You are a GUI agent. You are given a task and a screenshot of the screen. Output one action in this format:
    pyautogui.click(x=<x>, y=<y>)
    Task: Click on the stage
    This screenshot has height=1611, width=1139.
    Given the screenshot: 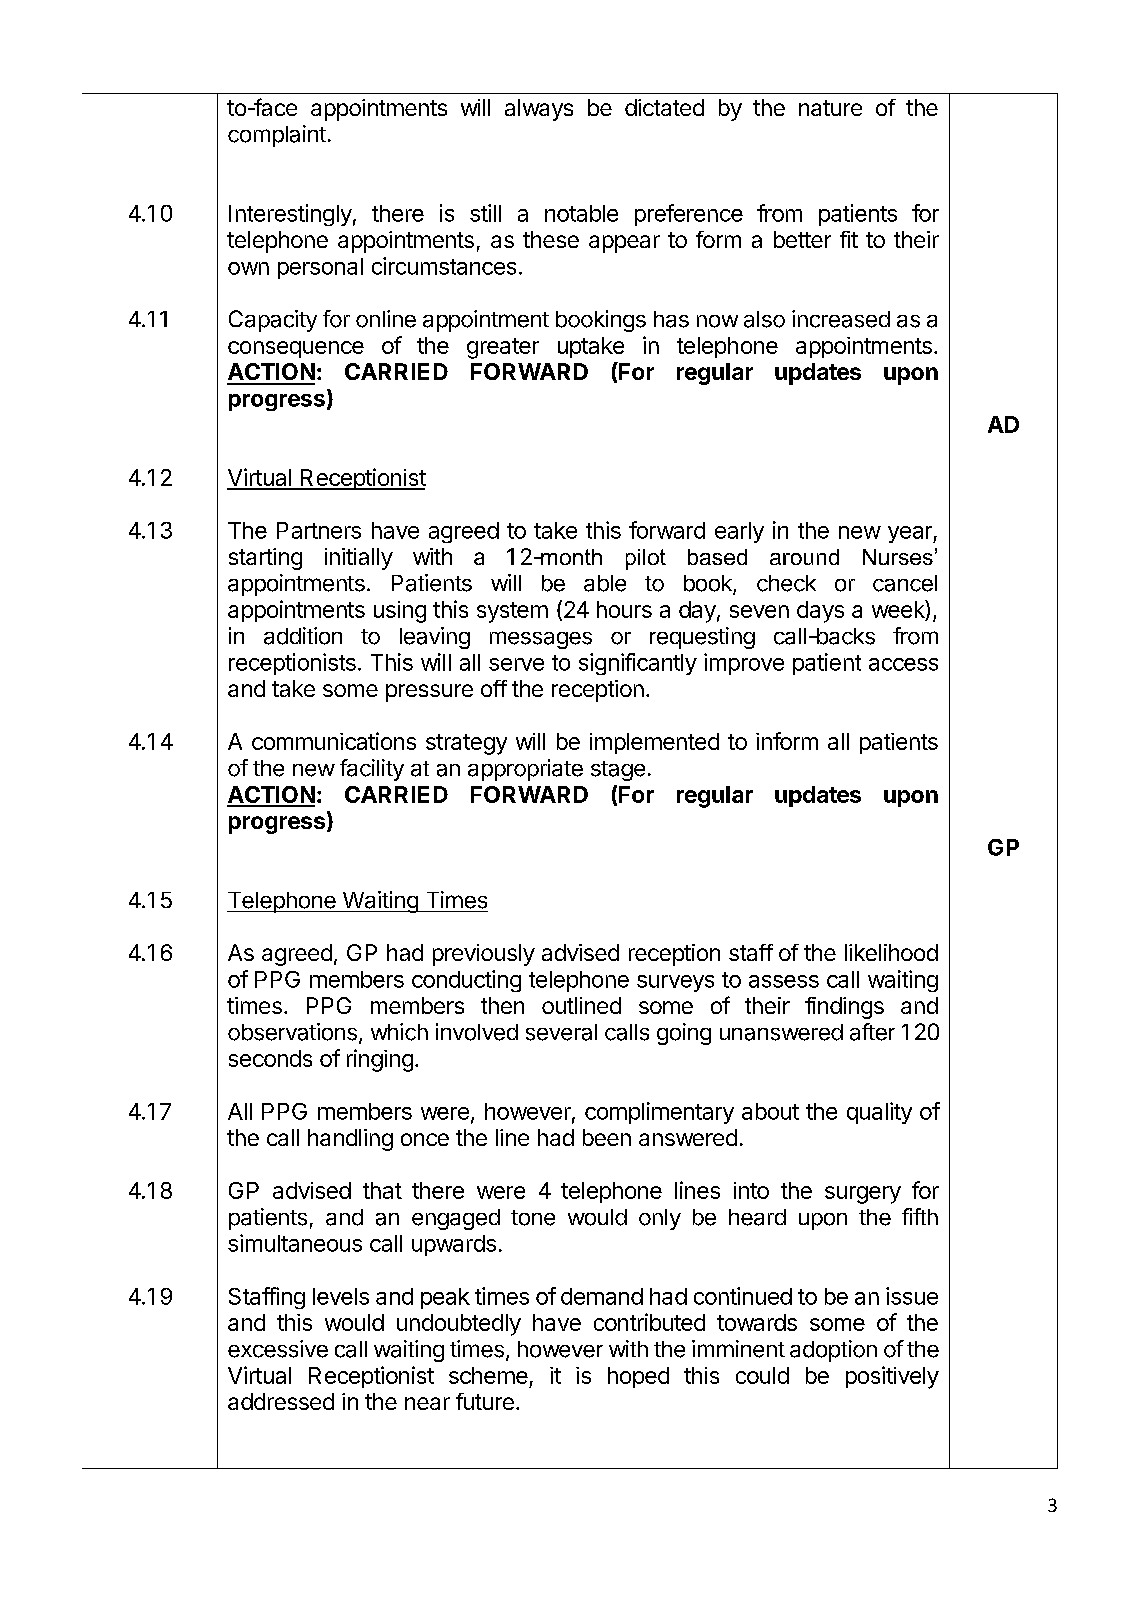 What is the action you would take?
    pyautogui.click(x=618, y=771)
